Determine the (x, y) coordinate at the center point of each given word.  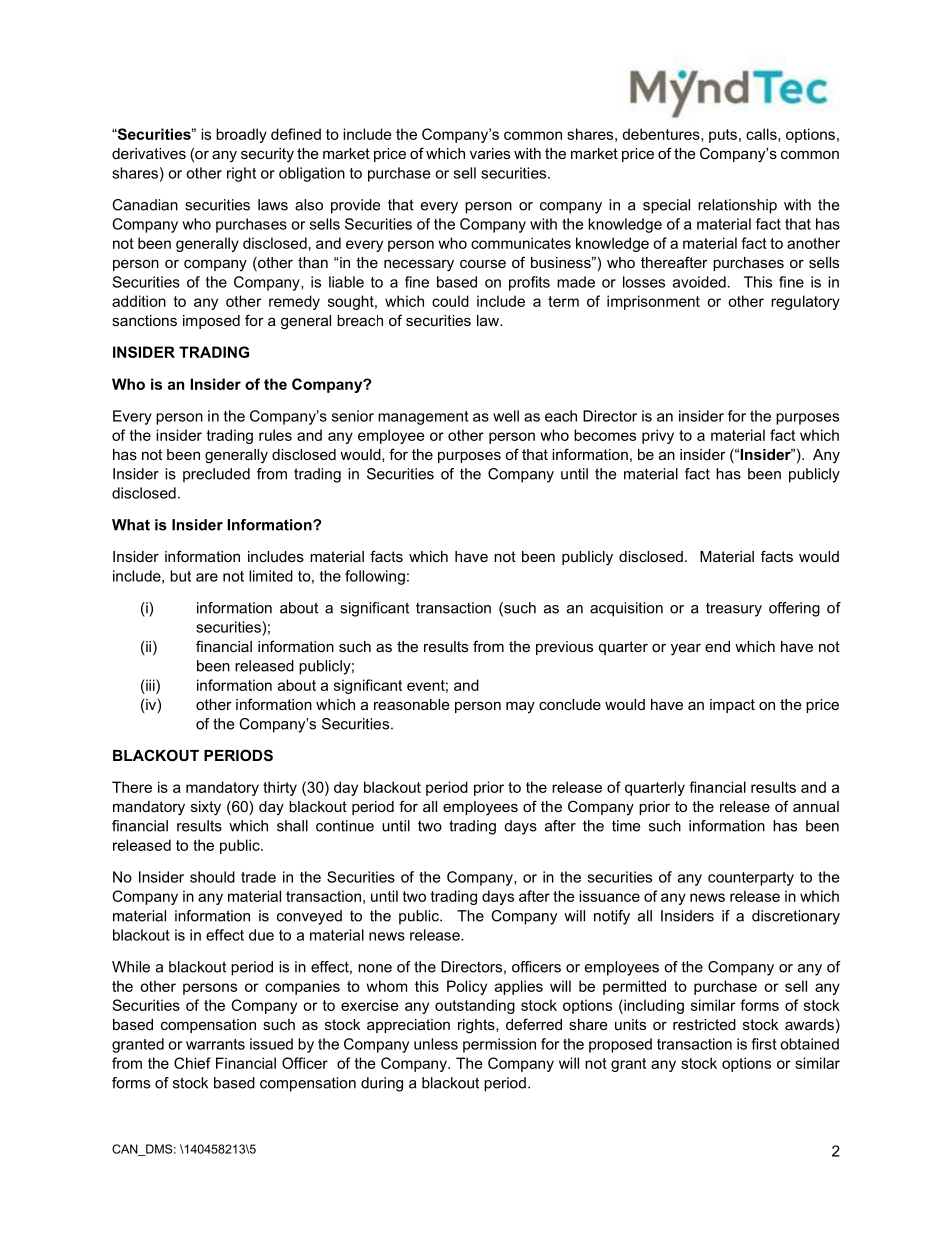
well (506, 416)
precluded (216, 475)
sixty (206, 808)
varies (490, 153)
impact (732, 706)
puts (723, 136)
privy (658, 436)
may (520, 708)
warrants (215, 1044)
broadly (241, 135)
